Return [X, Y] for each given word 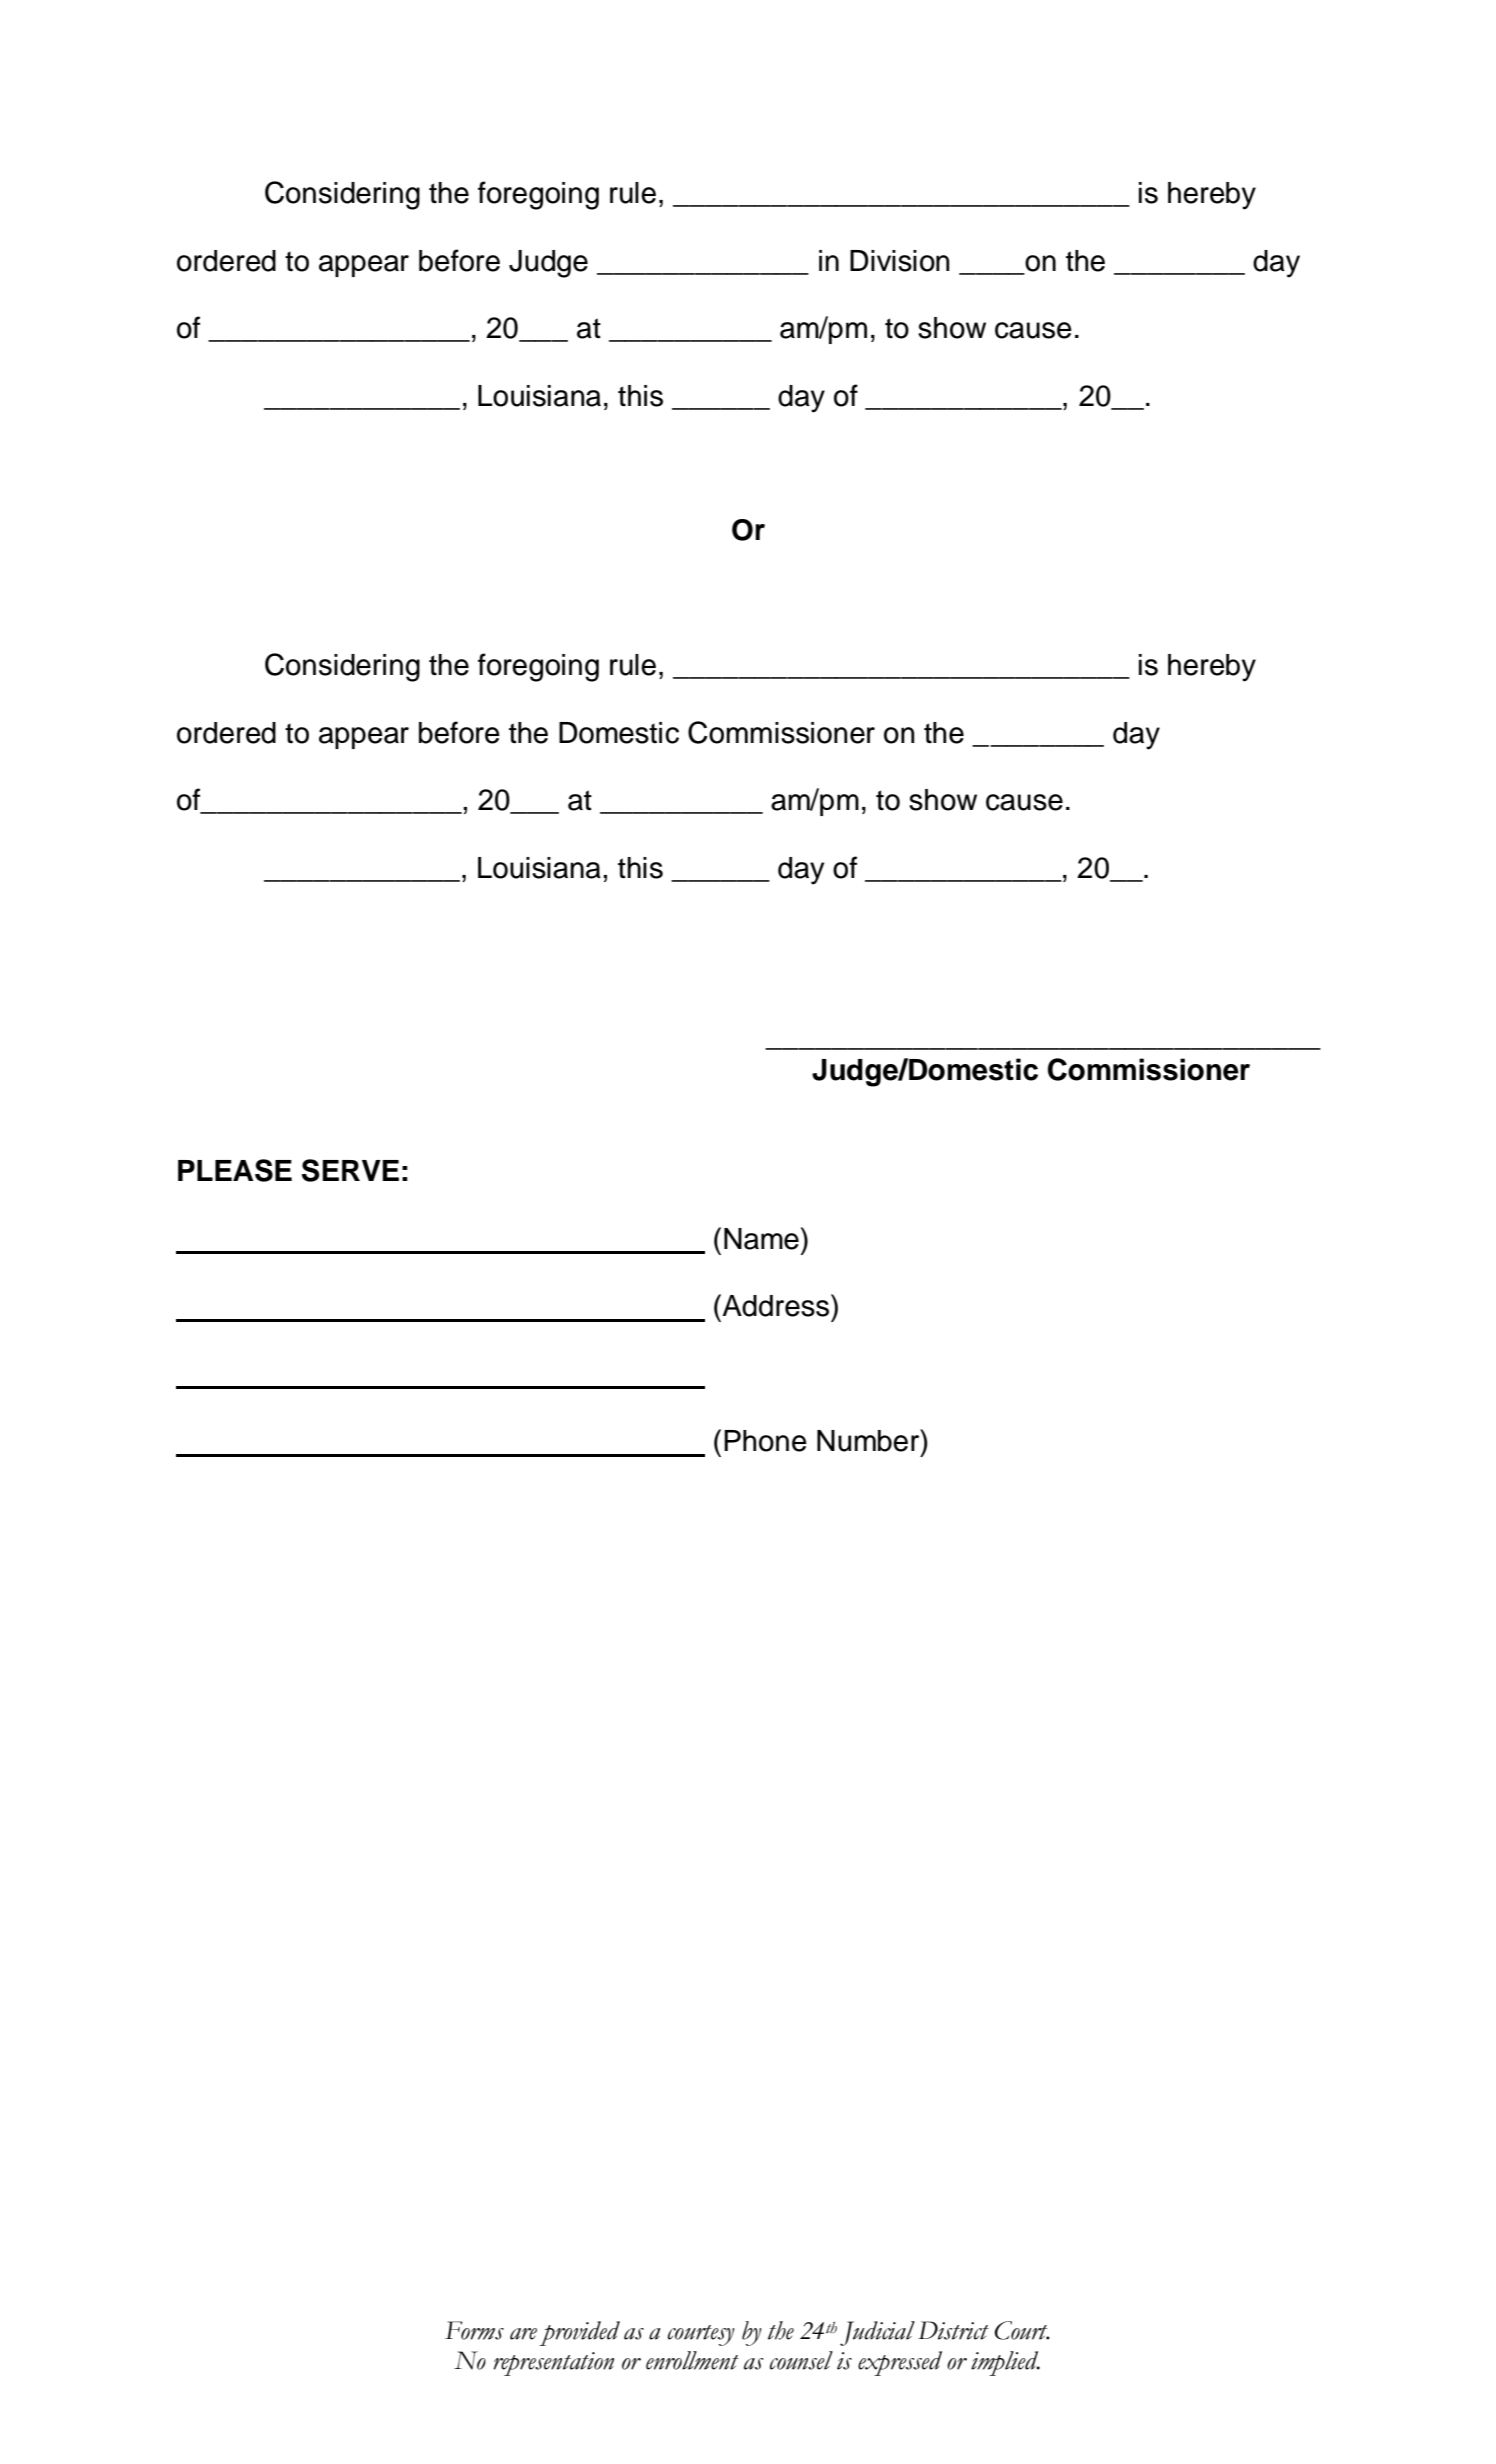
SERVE [350, 1170]
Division [900, 261]
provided [579, 2333]
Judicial [877, 2333]
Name [761, 1239]
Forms [474, 2330]
